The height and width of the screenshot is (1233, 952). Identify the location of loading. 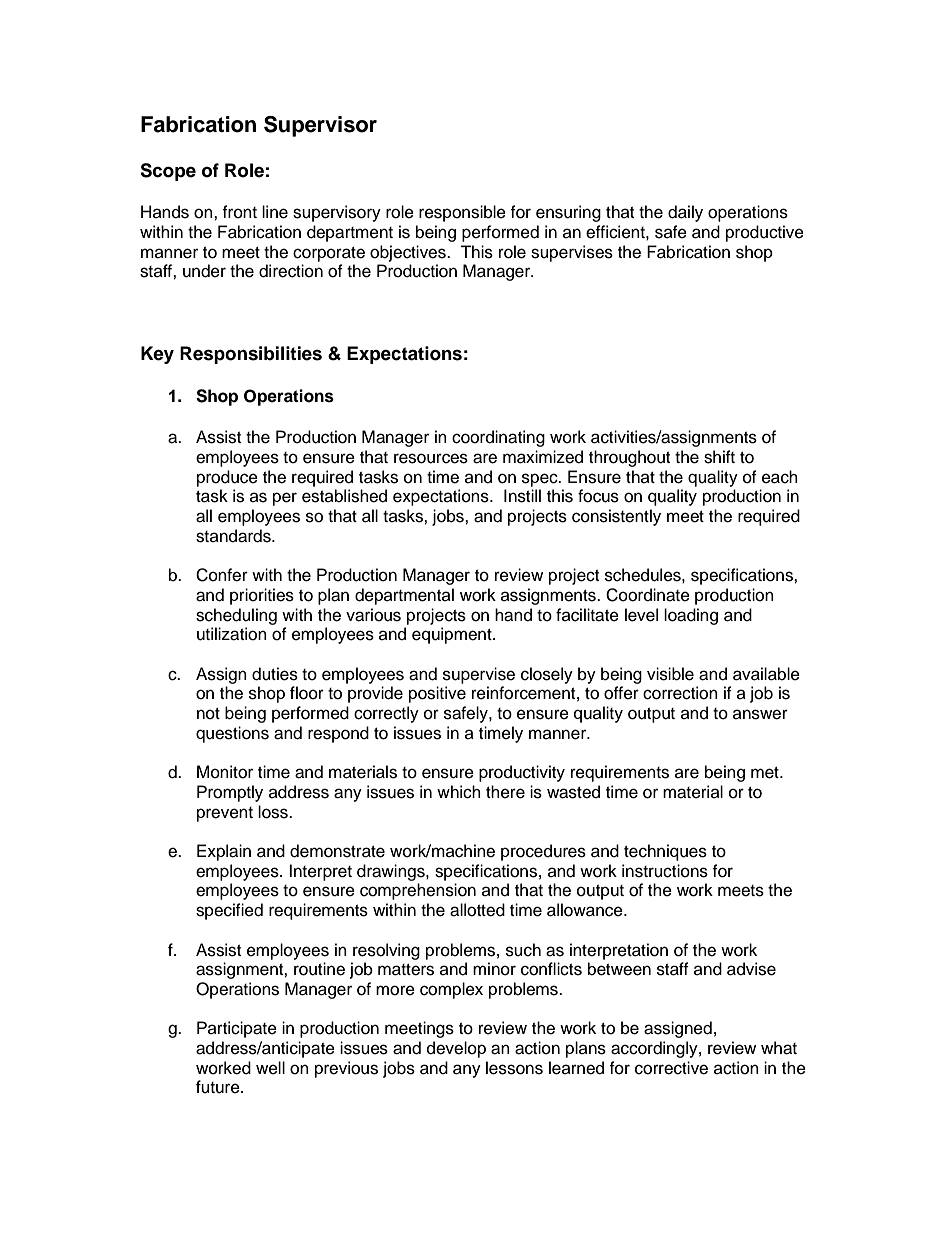
(691, 616).
